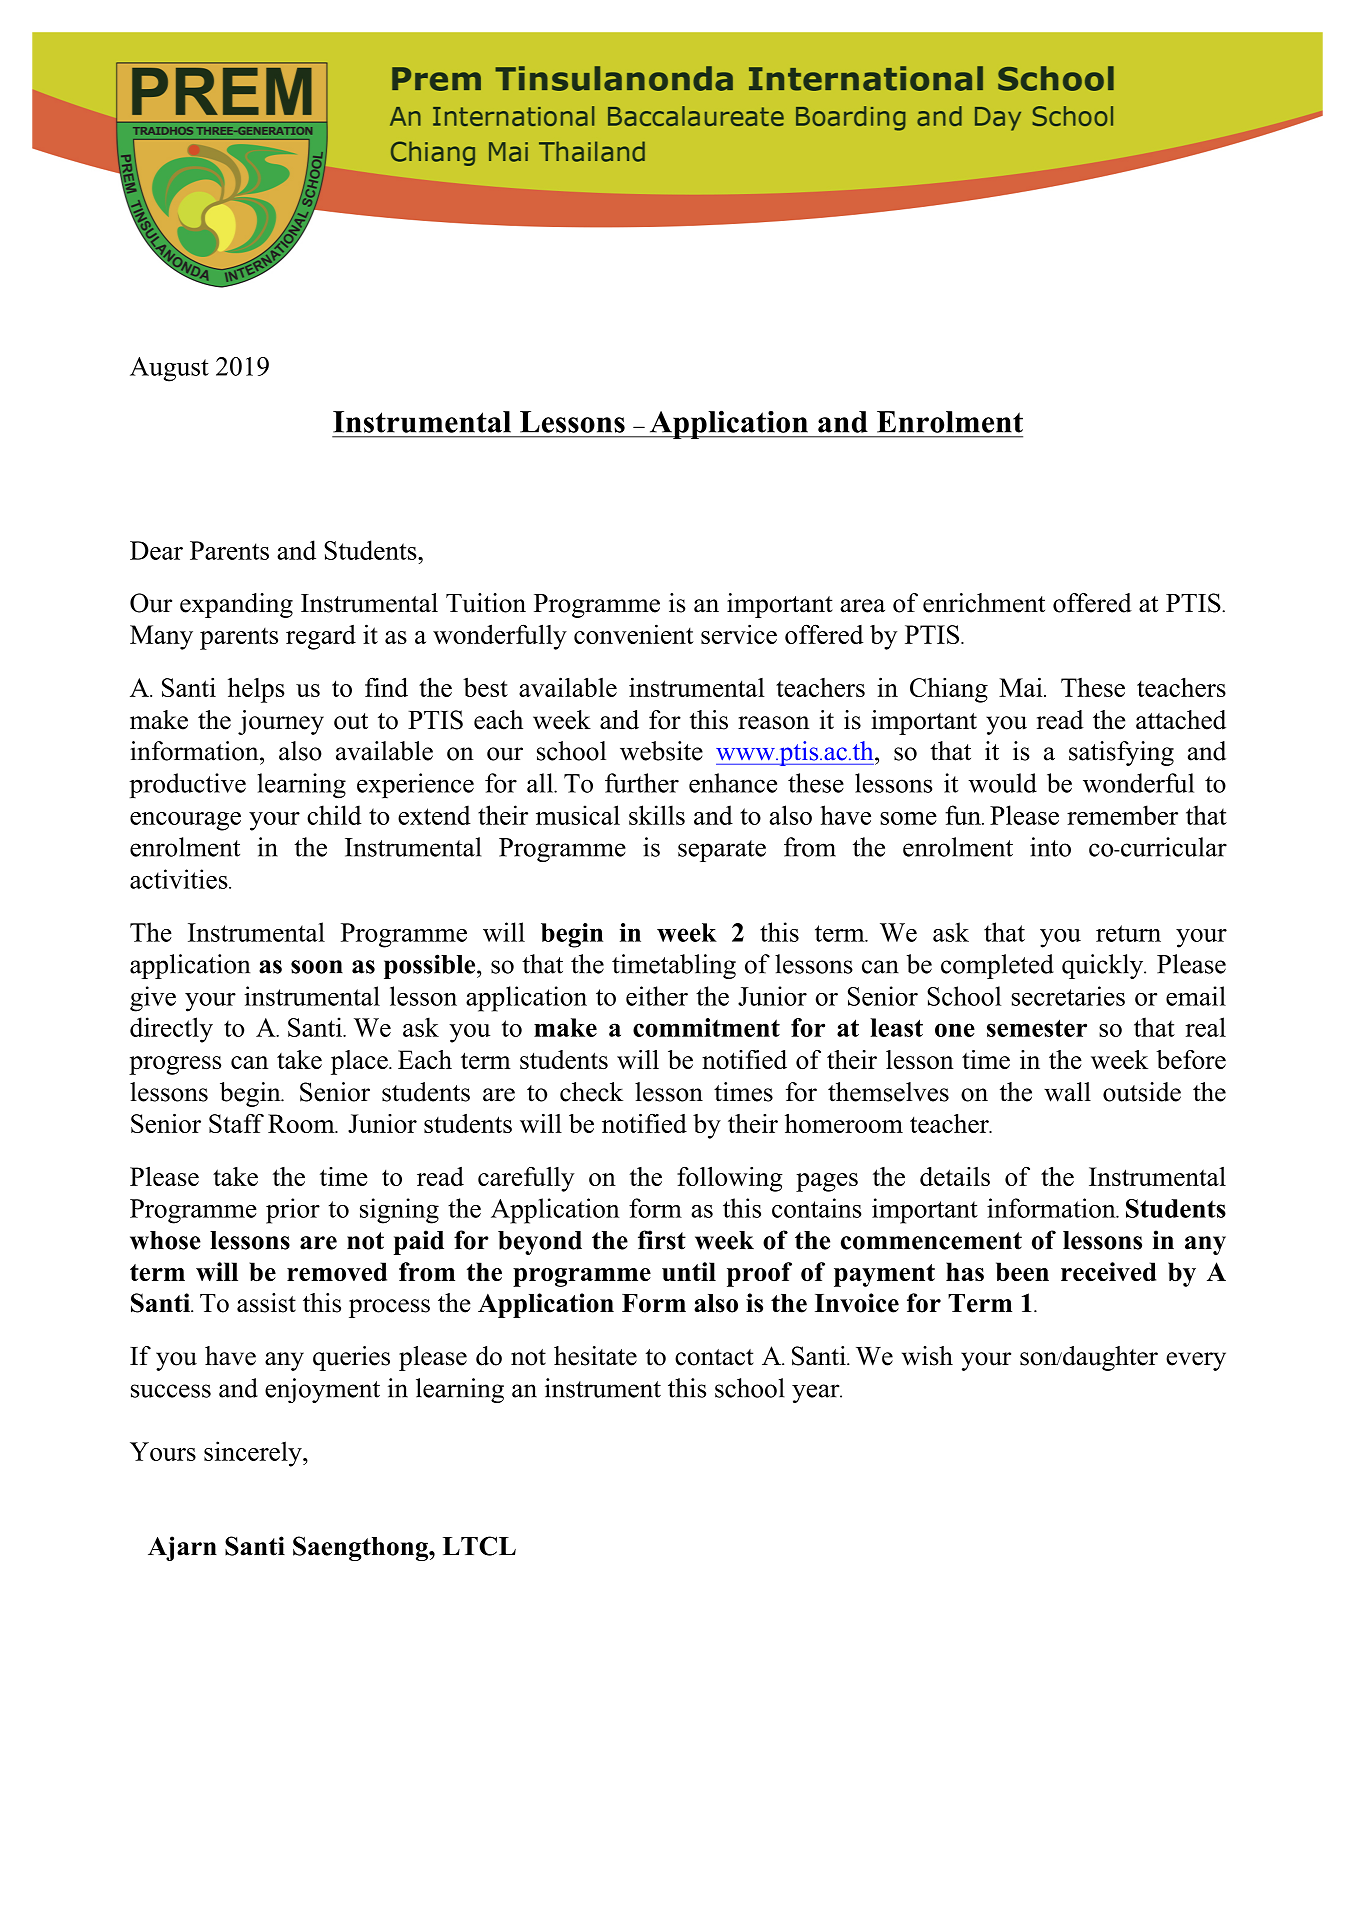 The height and width of the document is (1917, 1355). Describe the element at coordinates (714, 1357) in the document. I see `contact` at that location.
